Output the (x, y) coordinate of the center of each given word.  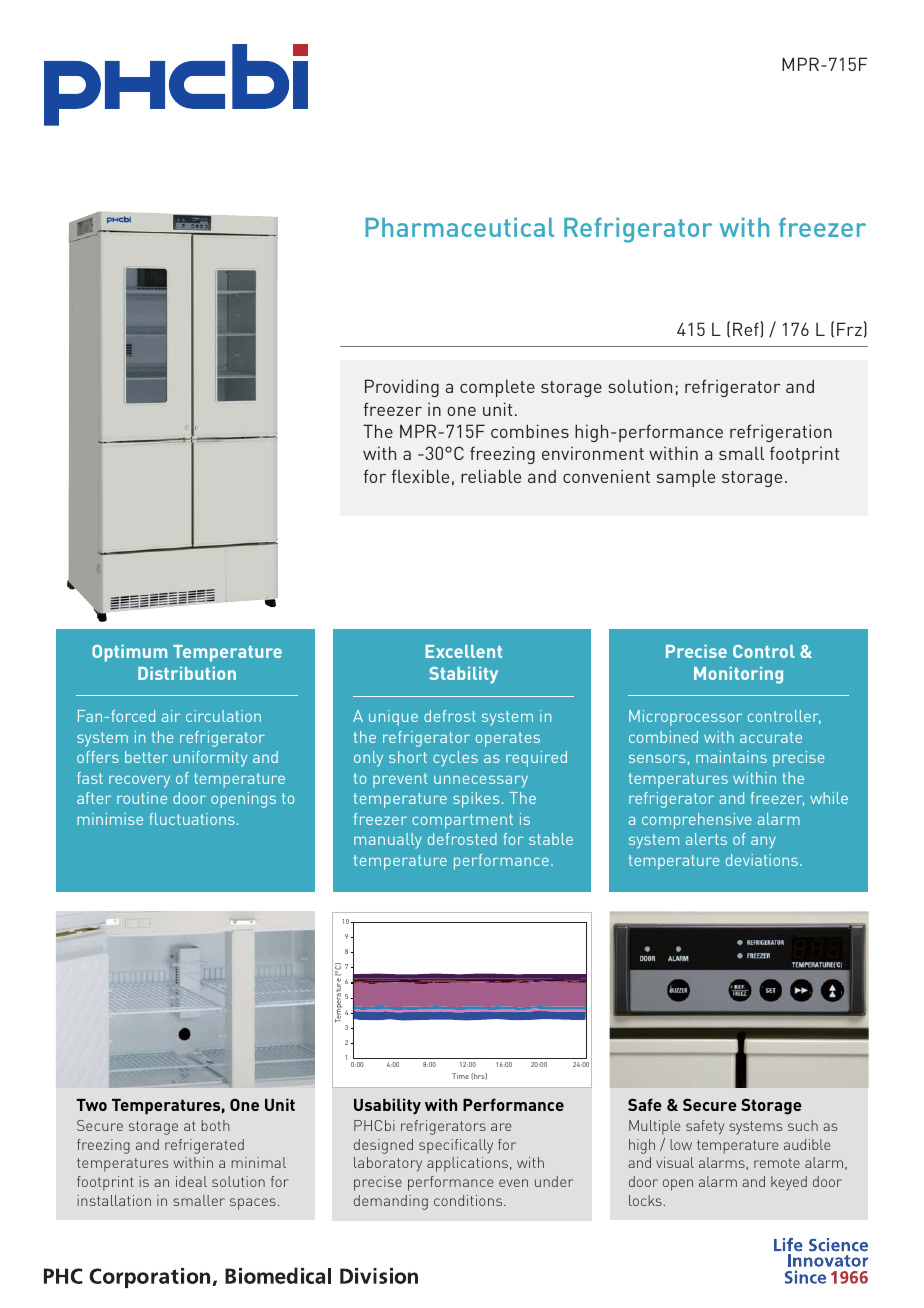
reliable (491, 476)
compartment (462, 821)
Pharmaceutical (459, 227)
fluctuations (192, 819)
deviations (762, 860)
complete (497, 388)
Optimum (129, 653)
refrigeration (781, 433)
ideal (191, 1181)
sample (686, 478)
